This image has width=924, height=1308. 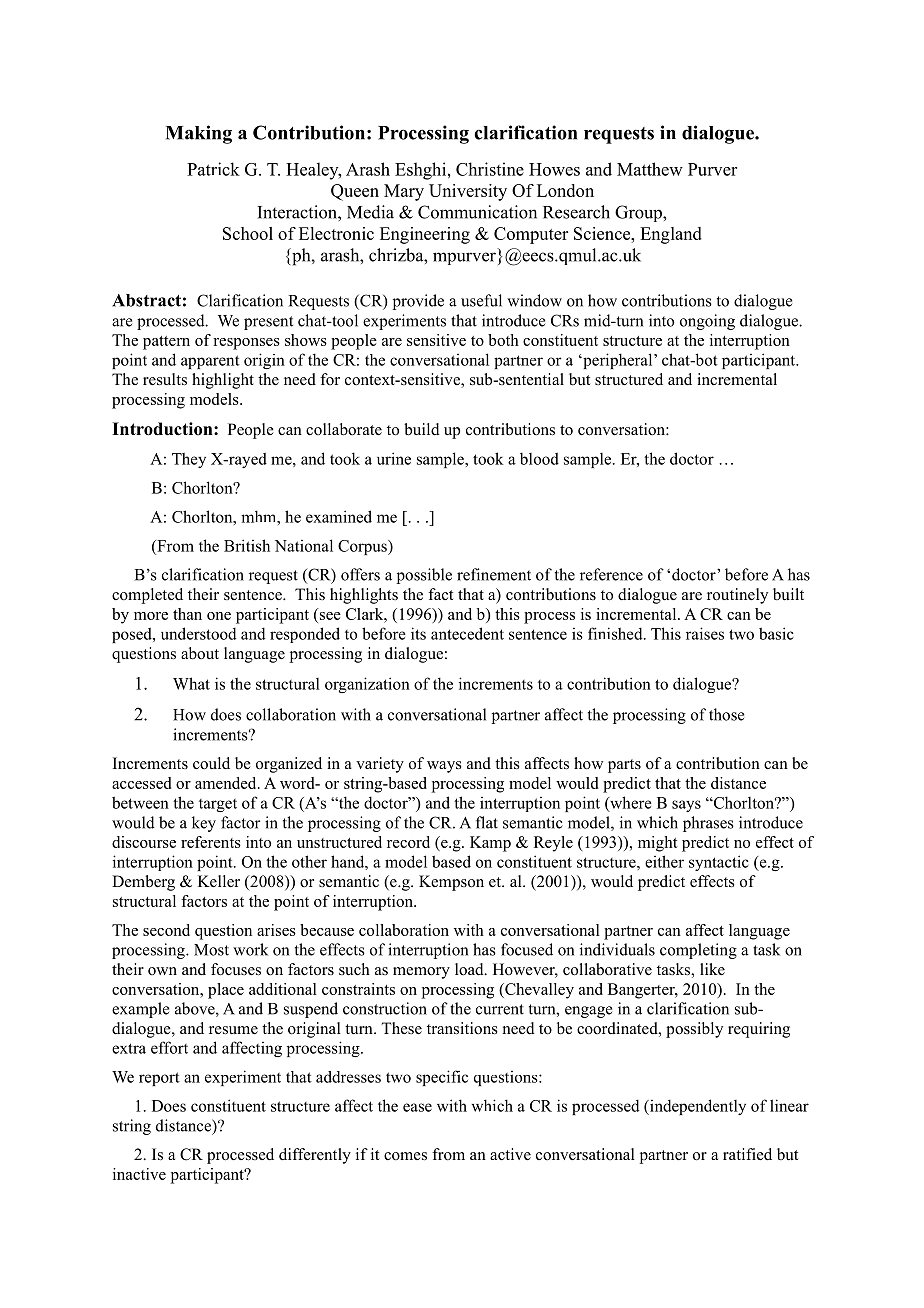 What do you see at coordinates (218, 805) in the image?
I see `target` at bounding box center [218, 805].
